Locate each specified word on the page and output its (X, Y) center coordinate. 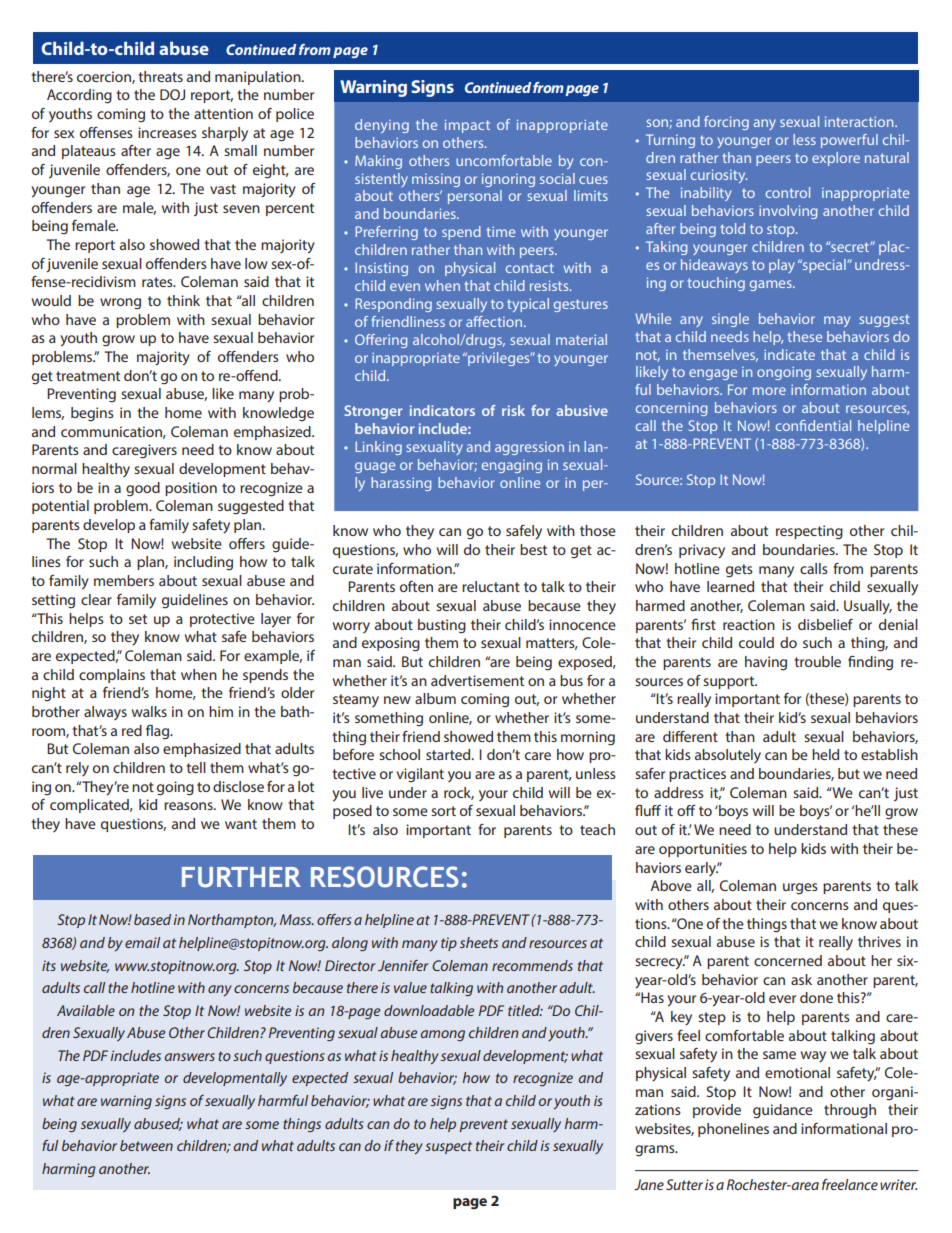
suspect (448, 1147)
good (143, 489)
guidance (783, 1111)
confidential (813, 425)
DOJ (172, 94)
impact (467, 126)
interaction (860, 121)
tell (196, 767)
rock (459, 793)
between (146, 1145)
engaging (512, 466)
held (825, 754)
